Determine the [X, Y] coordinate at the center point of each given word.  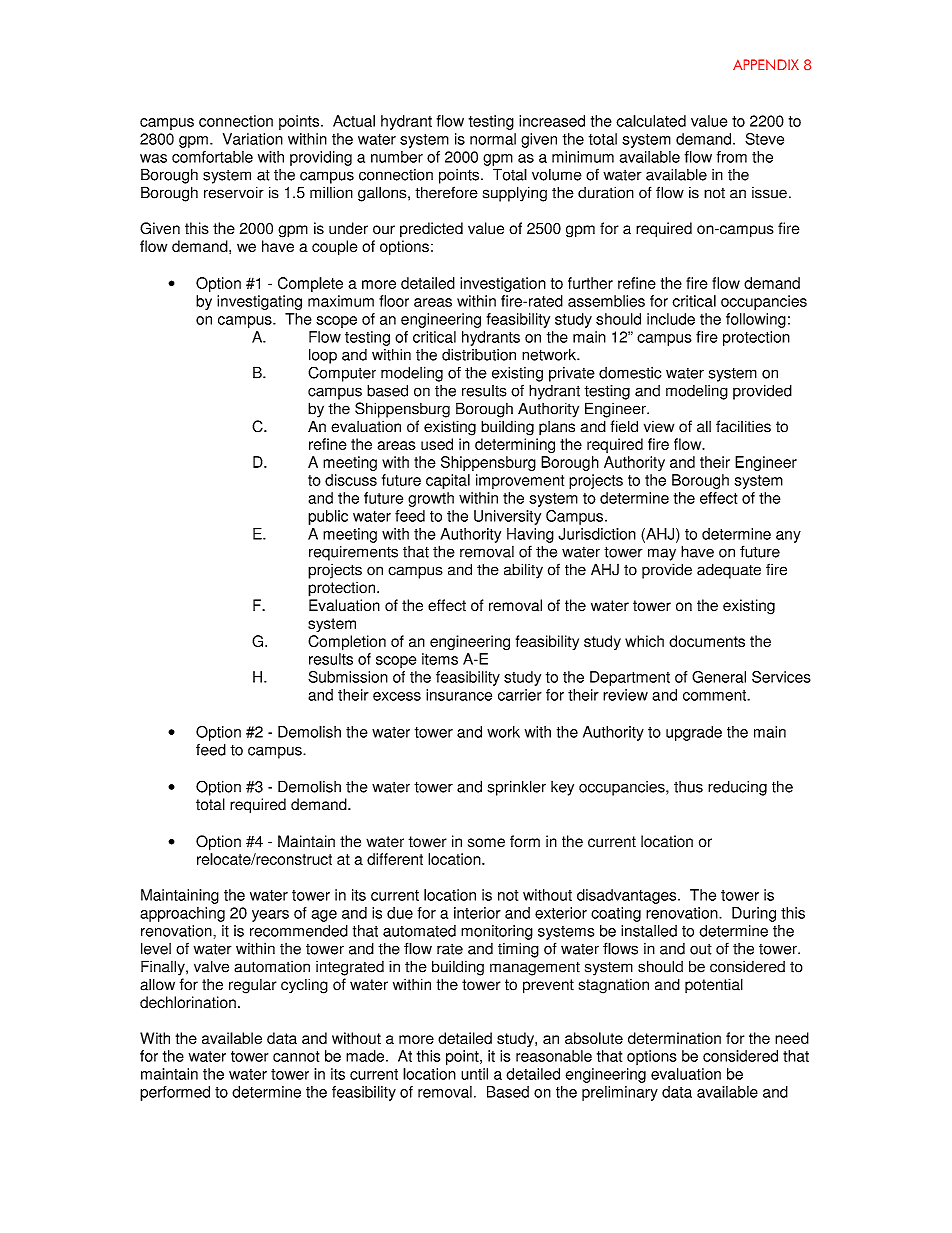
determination [674, 1038]
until [474, 1074]
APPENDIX [766, 64]
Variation [253, 139]
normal [493, 139]
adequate [729, 571]
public [328, 517]
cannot [296, 1056]
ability [523, 571]
